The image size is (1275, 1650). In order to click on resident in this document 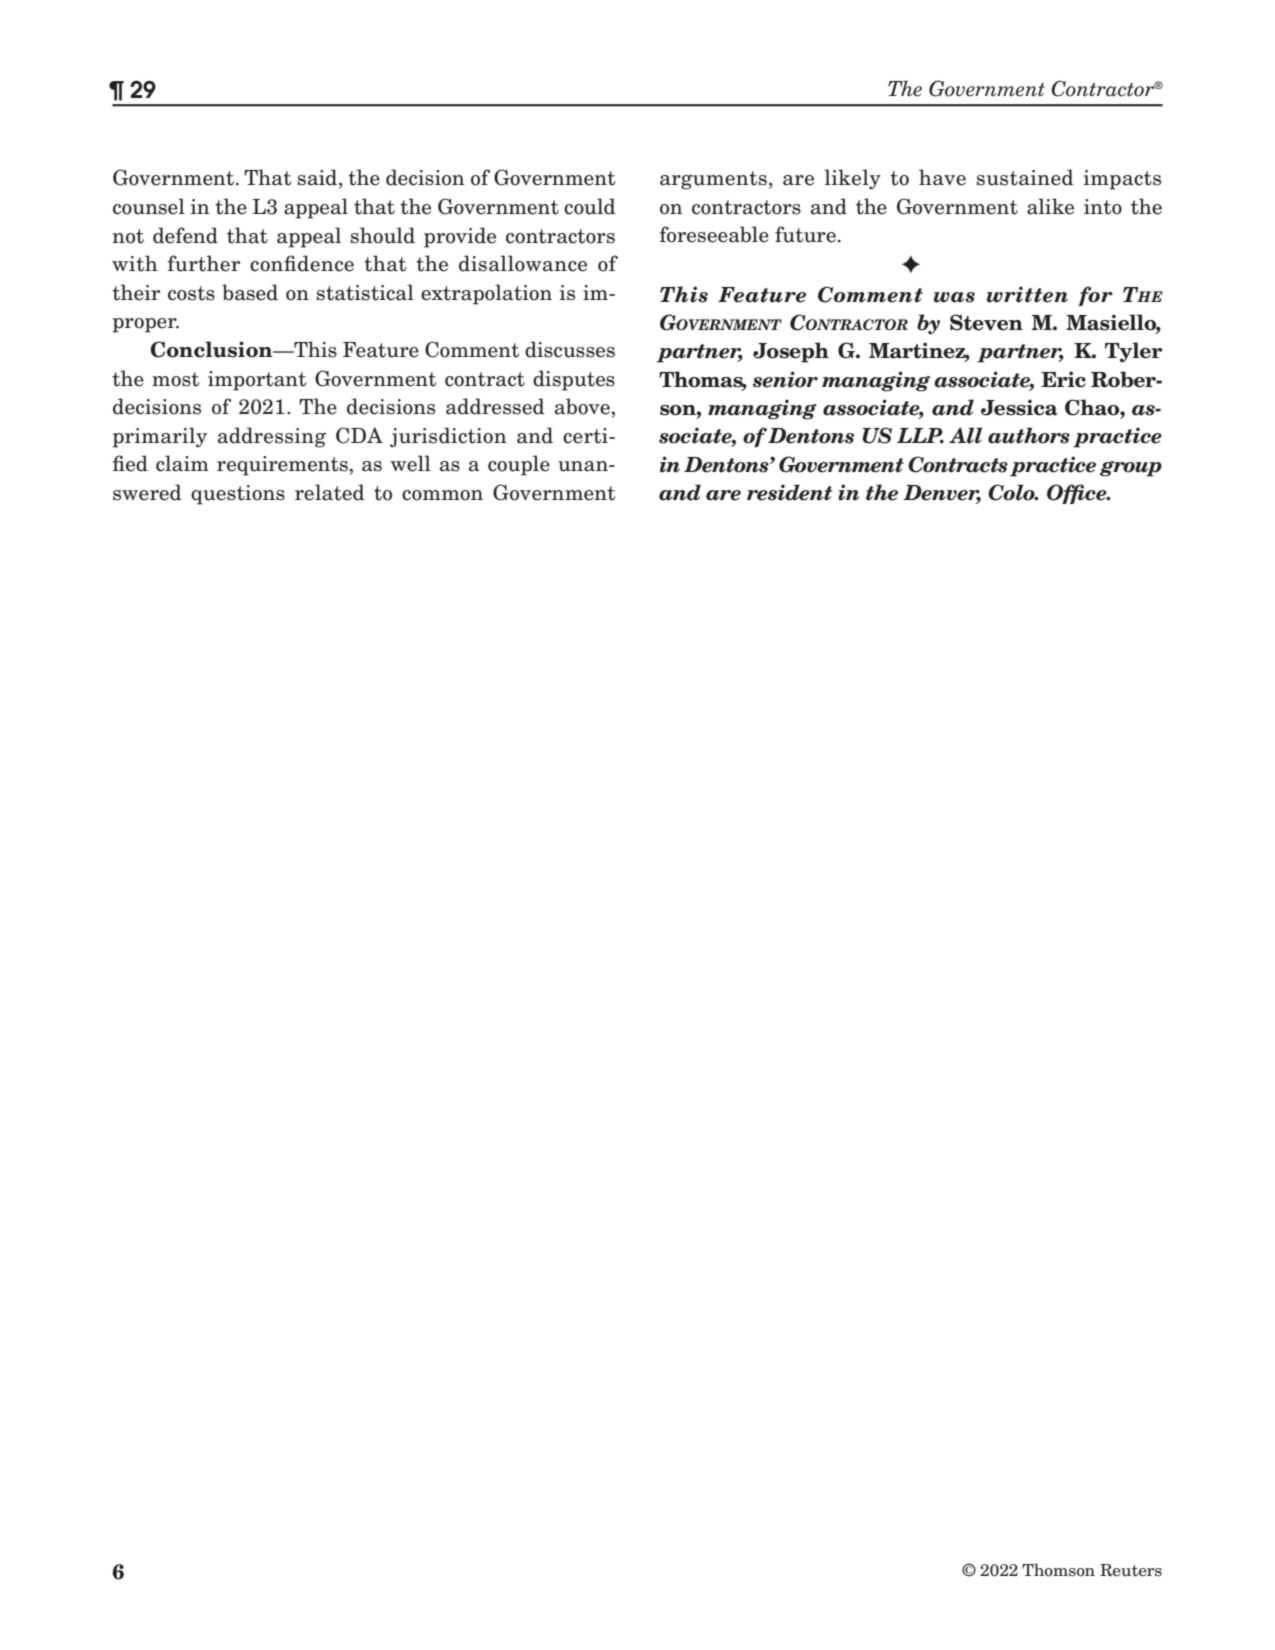, I will do `click(790, 492)`.
